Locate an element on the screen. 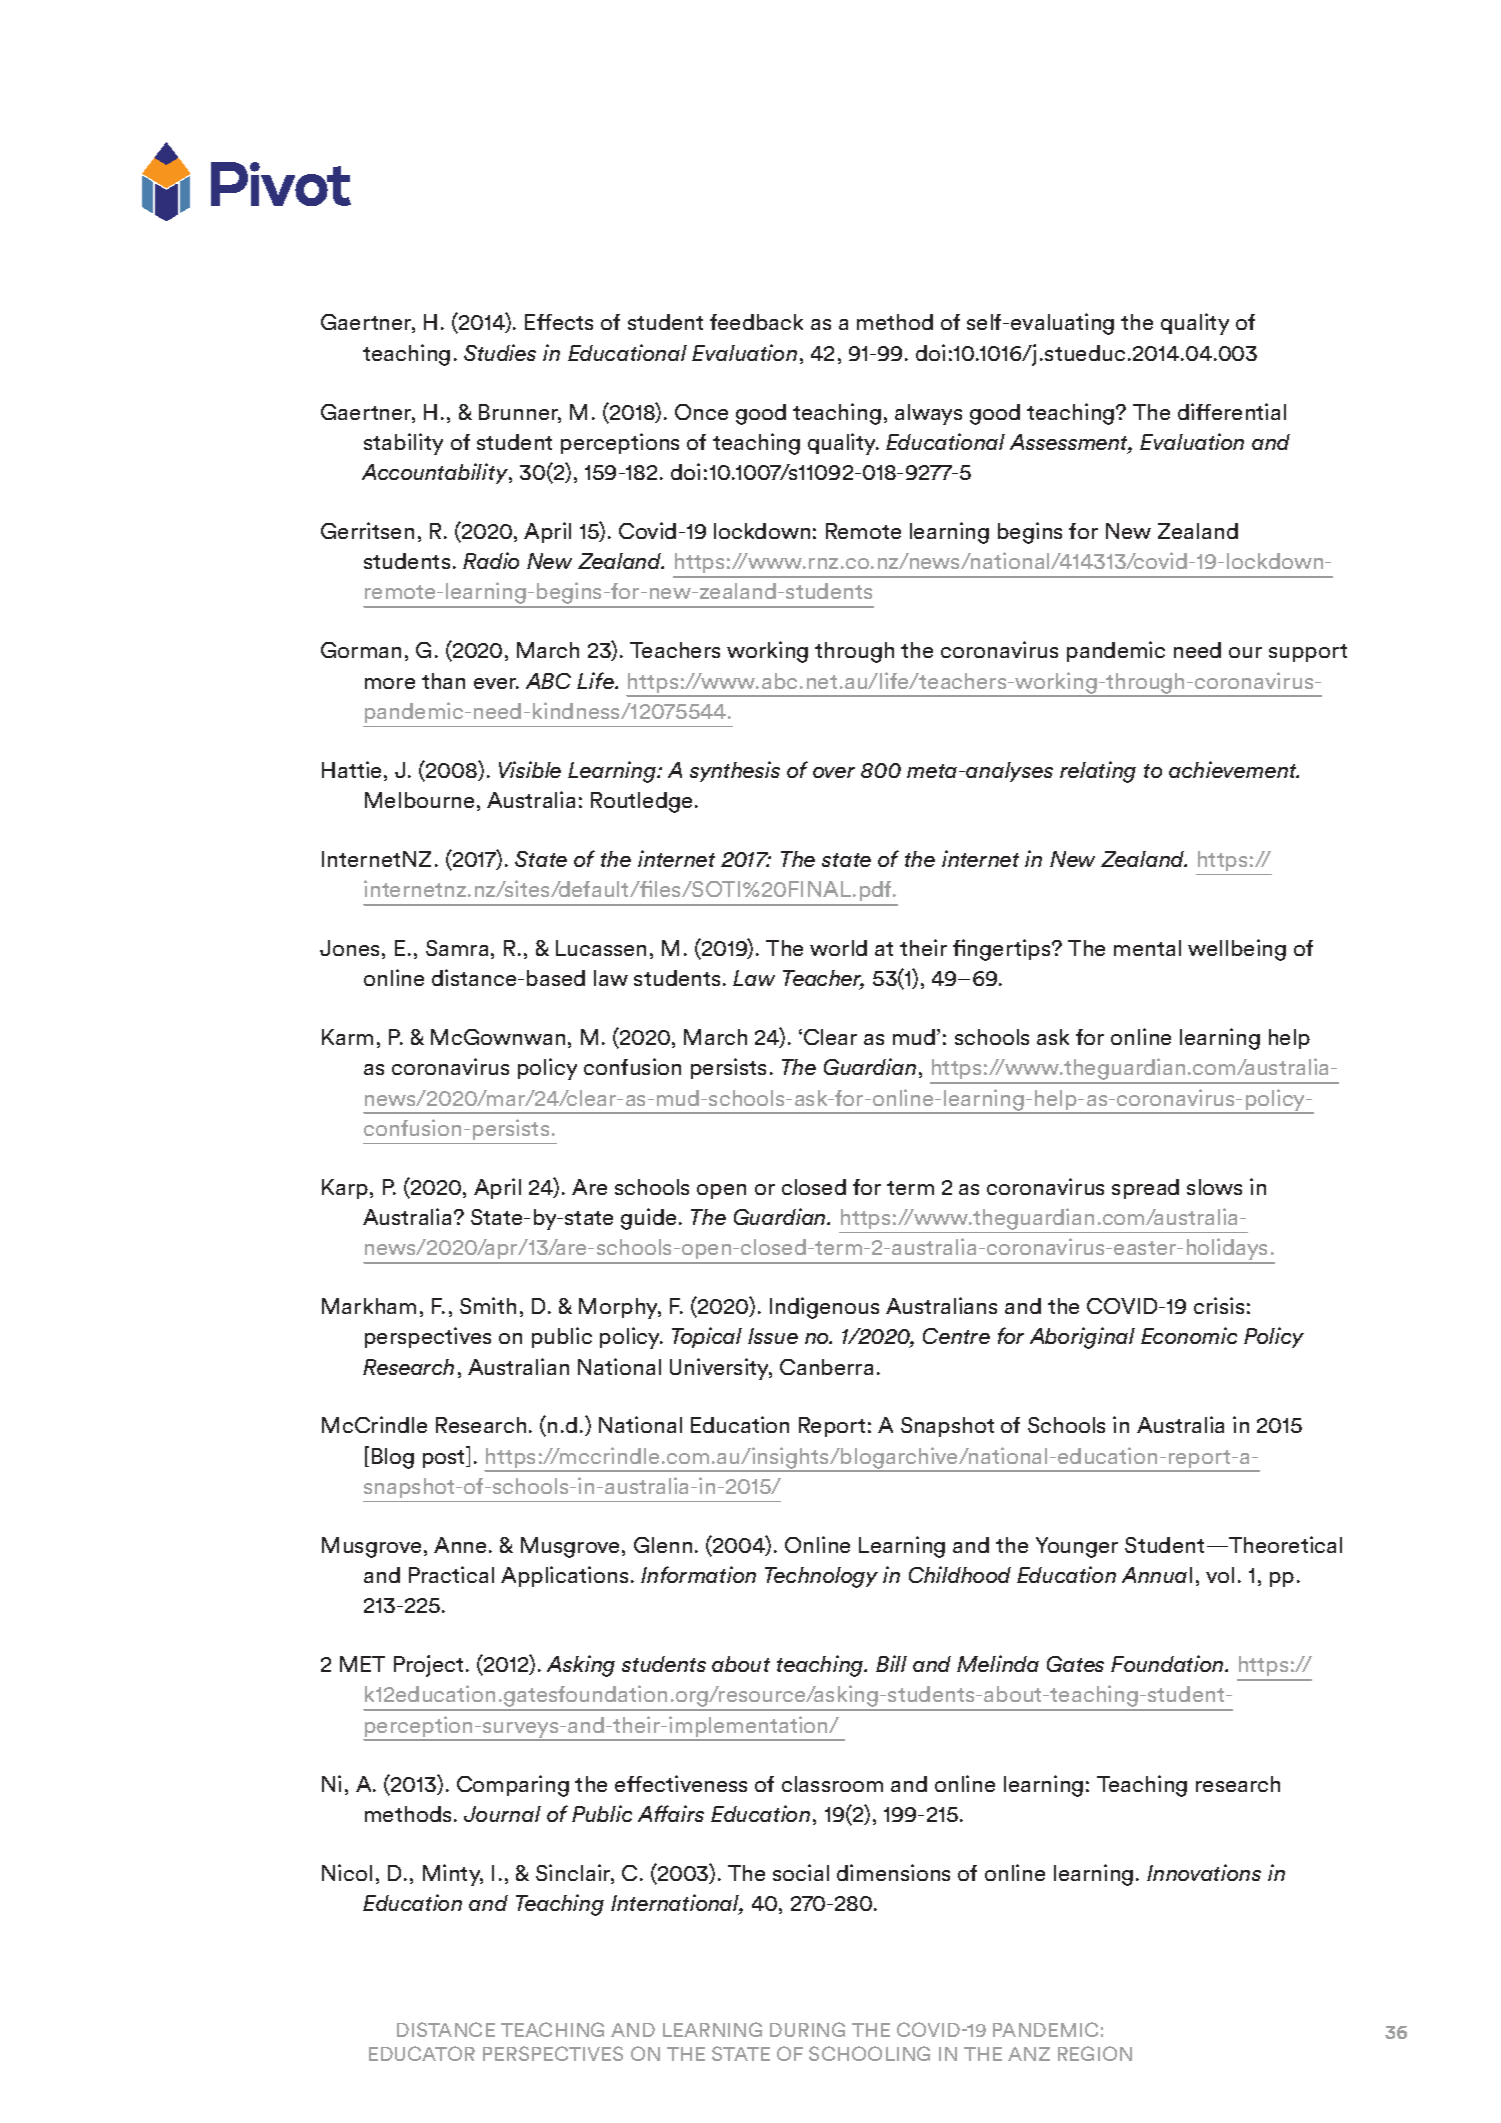  REGION is located at coordinates (1095, 2053).
